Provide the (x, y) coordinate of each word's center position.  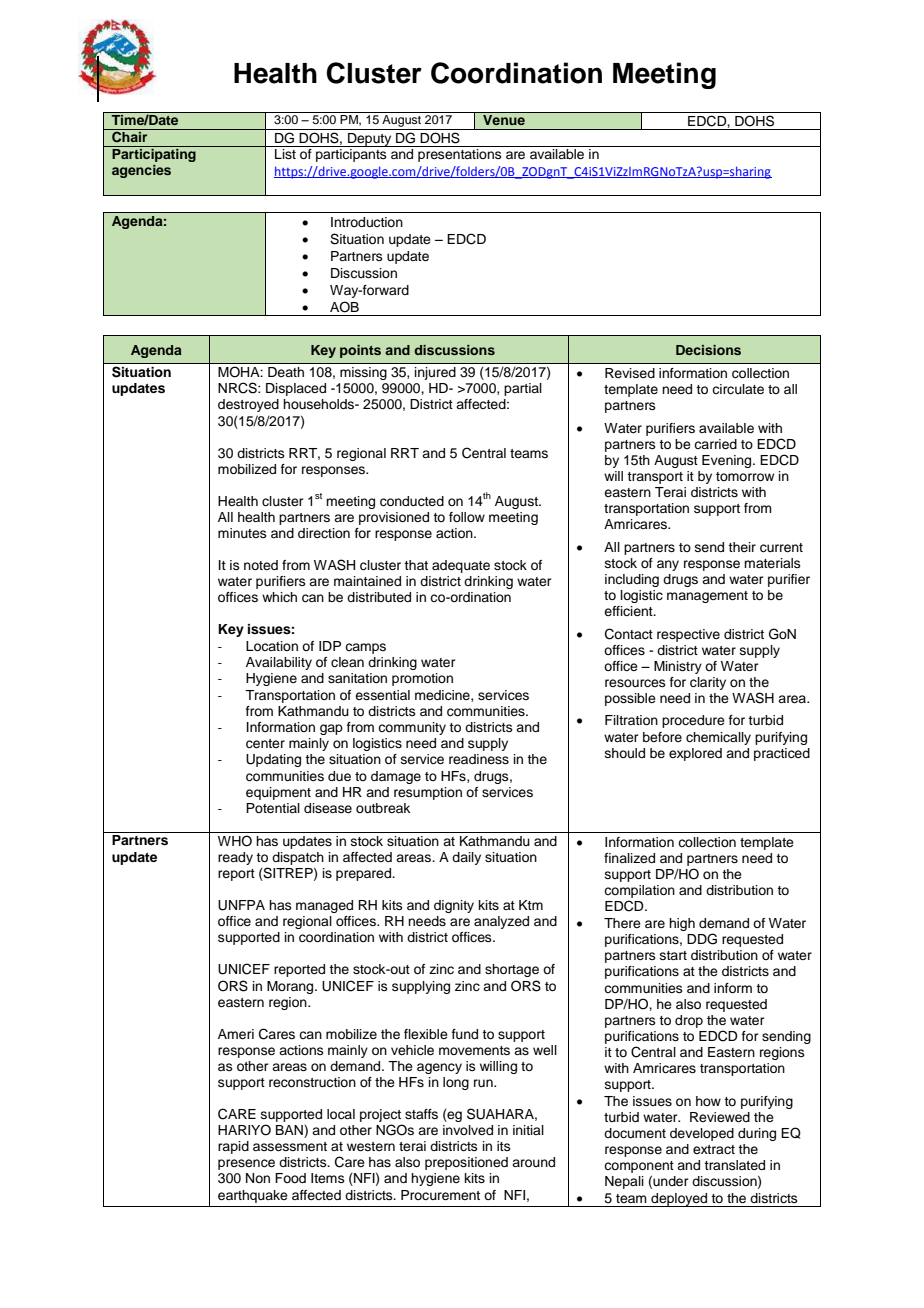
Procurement (440, 1195)
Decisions (708, 350)
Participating (154, 154)
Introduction (367, 222)
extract (714, 1149)
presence (246, 1164)
